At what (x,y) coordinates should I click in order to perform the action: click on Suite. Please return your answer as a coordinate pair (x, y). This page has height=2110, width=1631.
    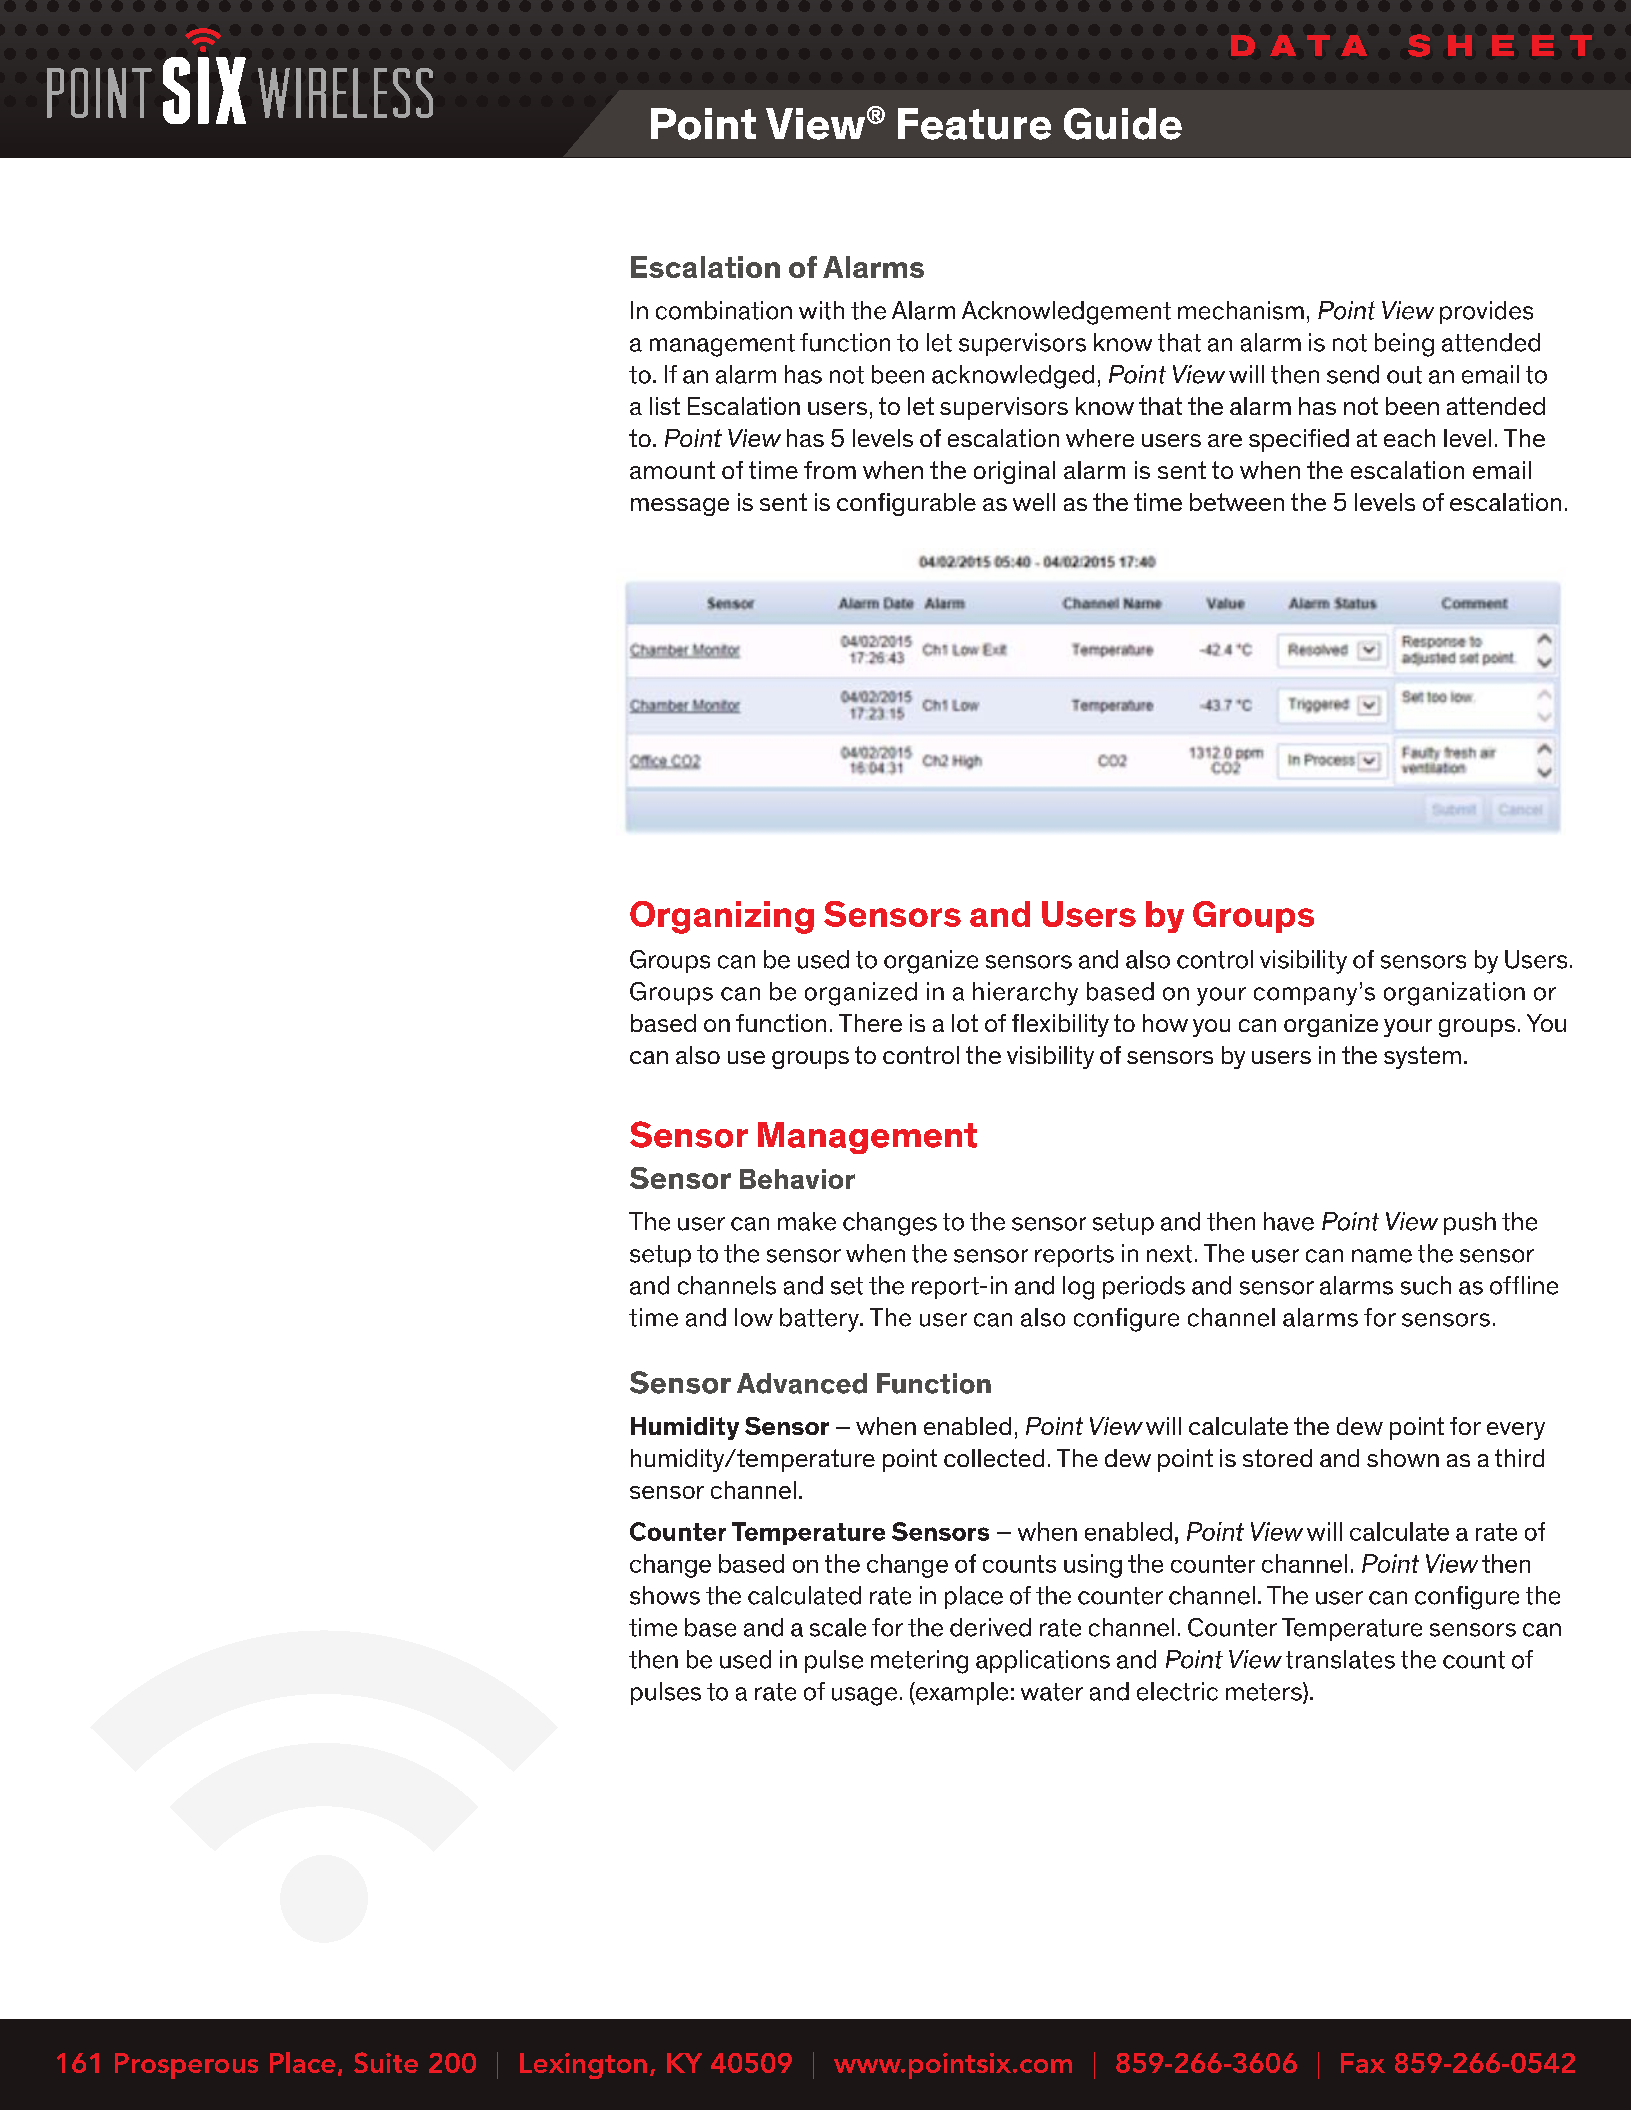
    Looking at the image, I should click on (386, 2062).
